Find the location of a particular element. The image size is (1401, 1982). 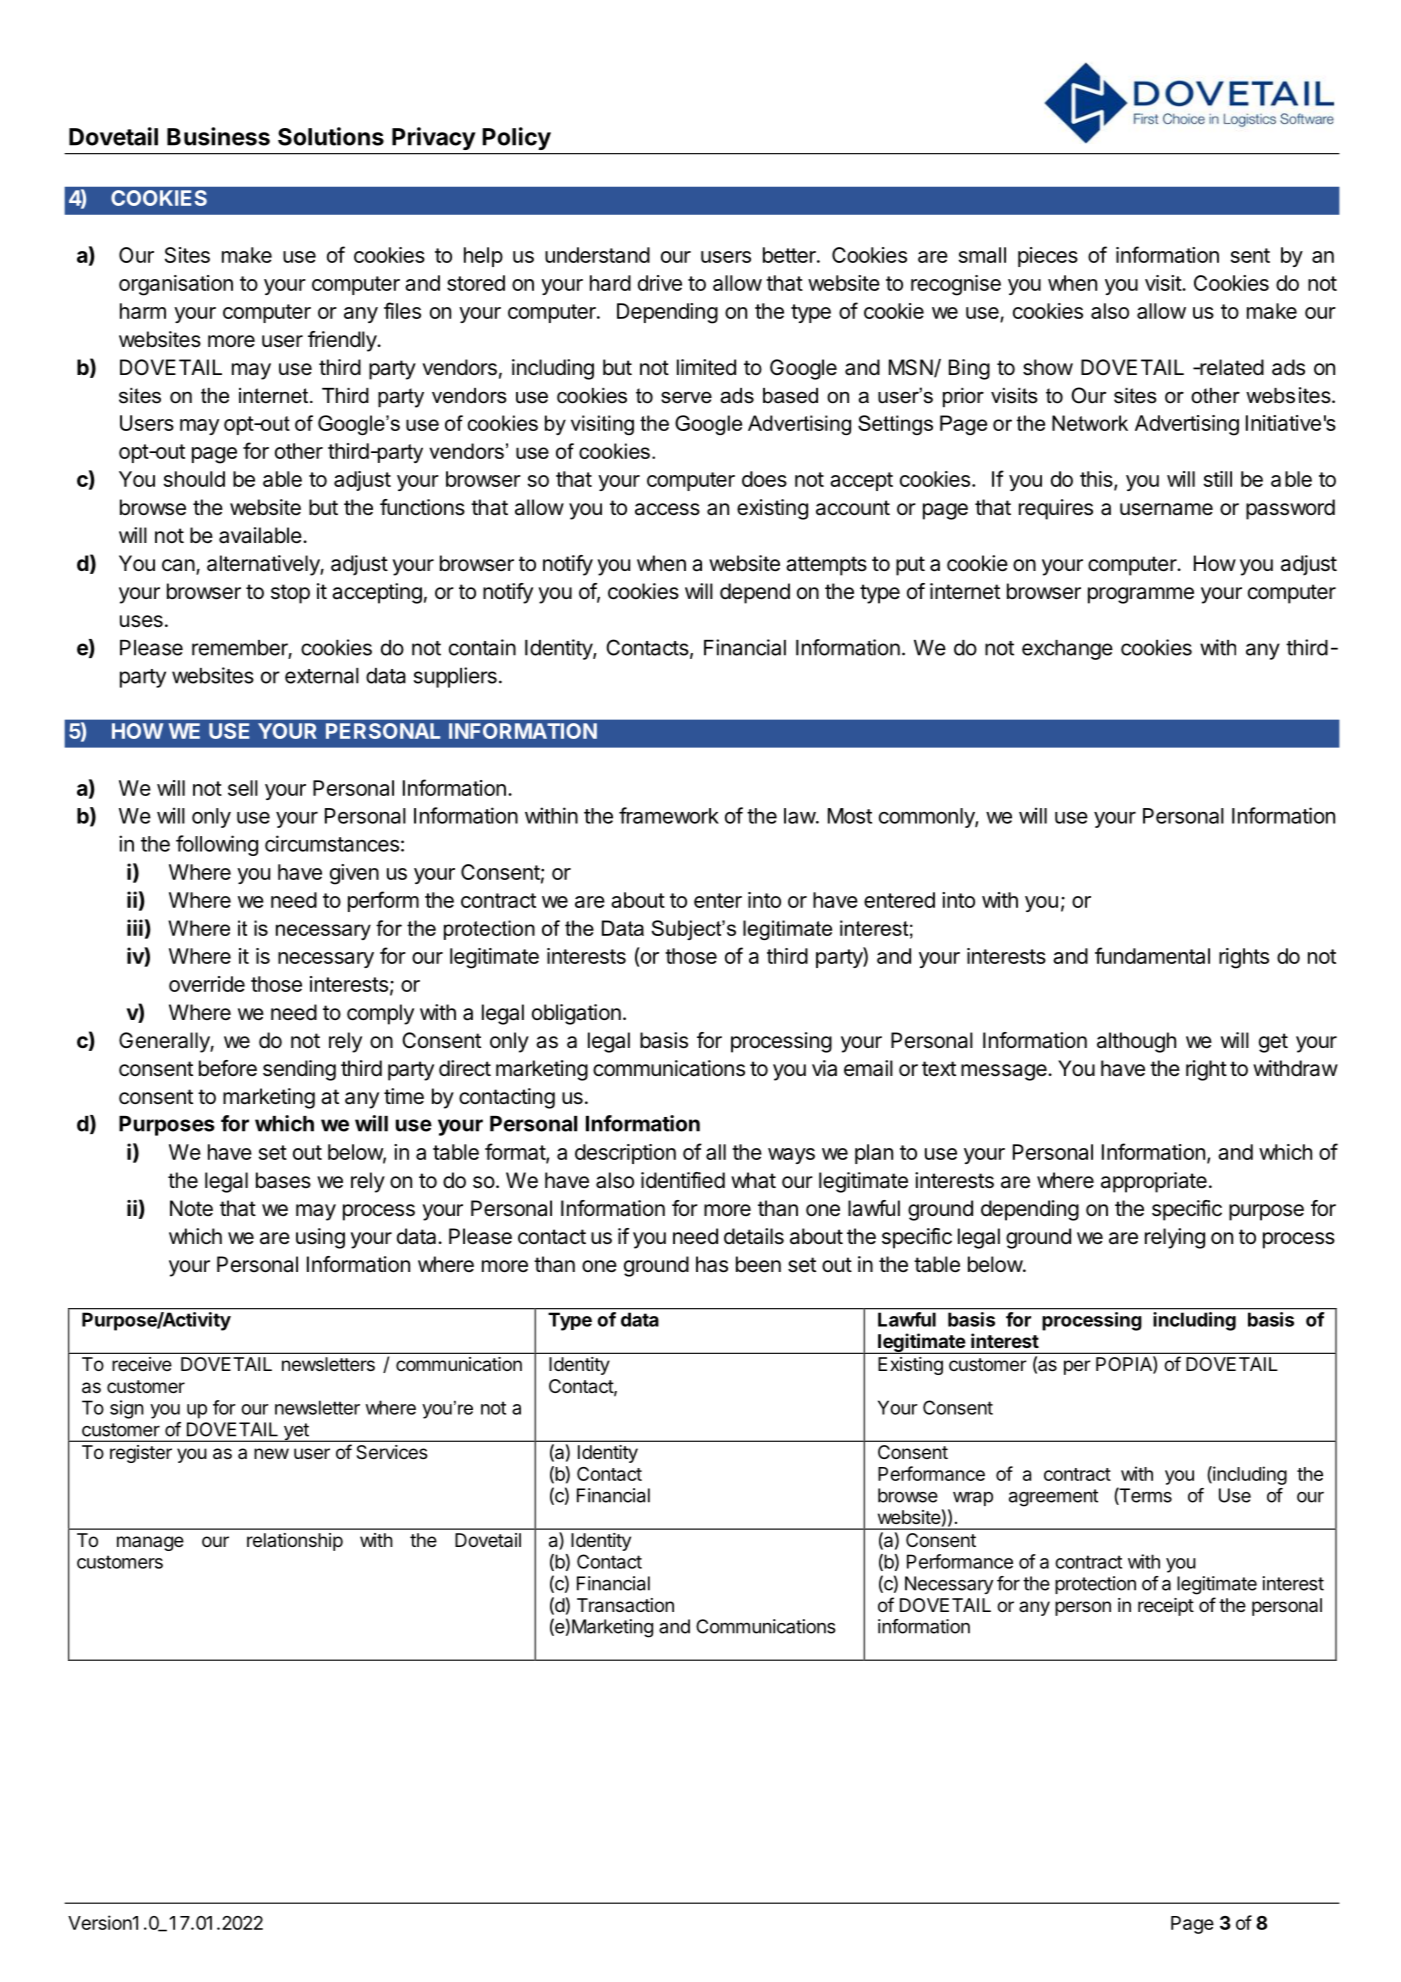

receipt is located at coordinates (1166, 1607).
